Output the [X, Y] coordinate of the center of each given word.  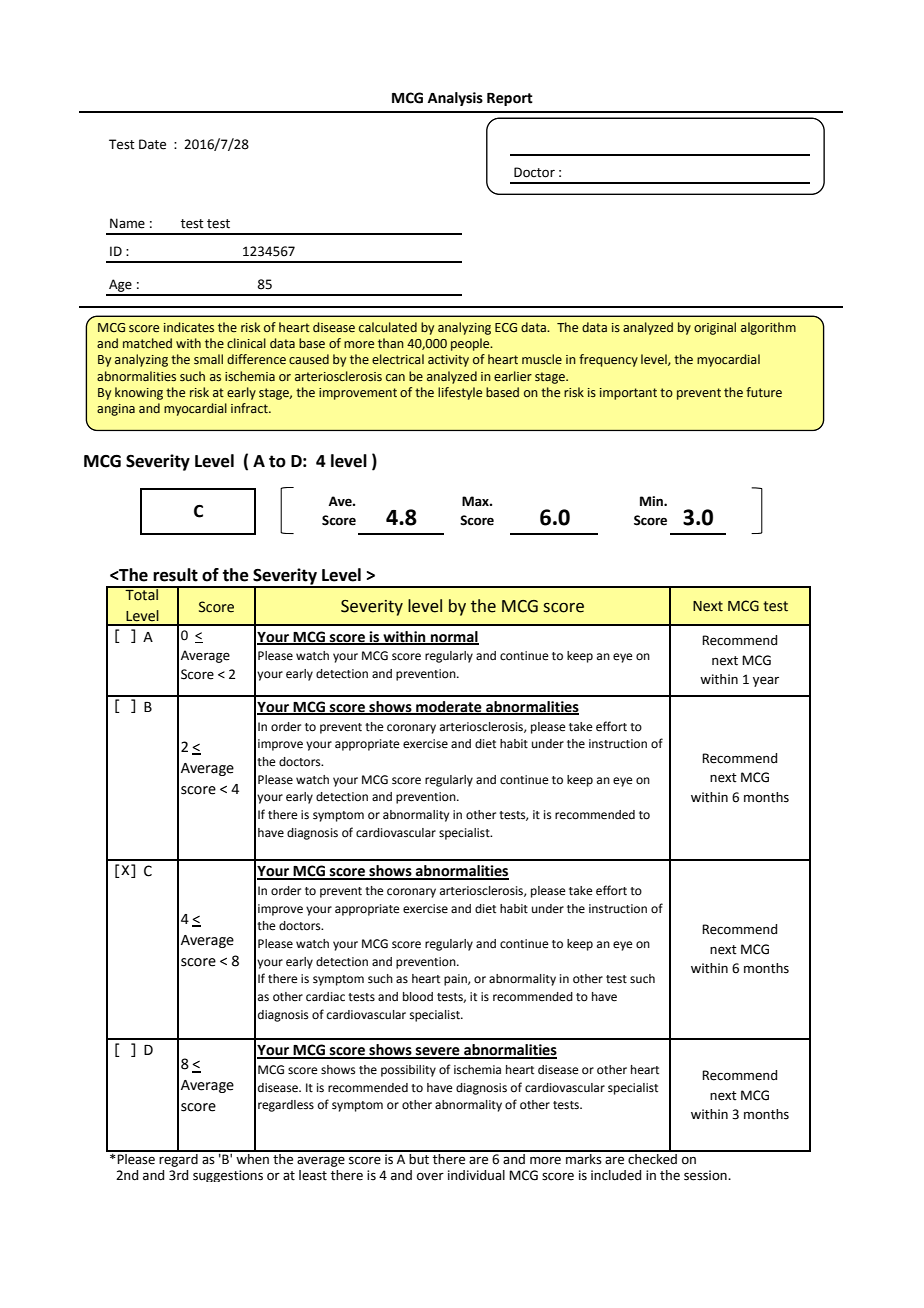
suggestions [228, 1176]
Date [152, 144]
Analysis [455, 99]
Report [510, 99]
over [430, 1176]
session [706, 1175]
